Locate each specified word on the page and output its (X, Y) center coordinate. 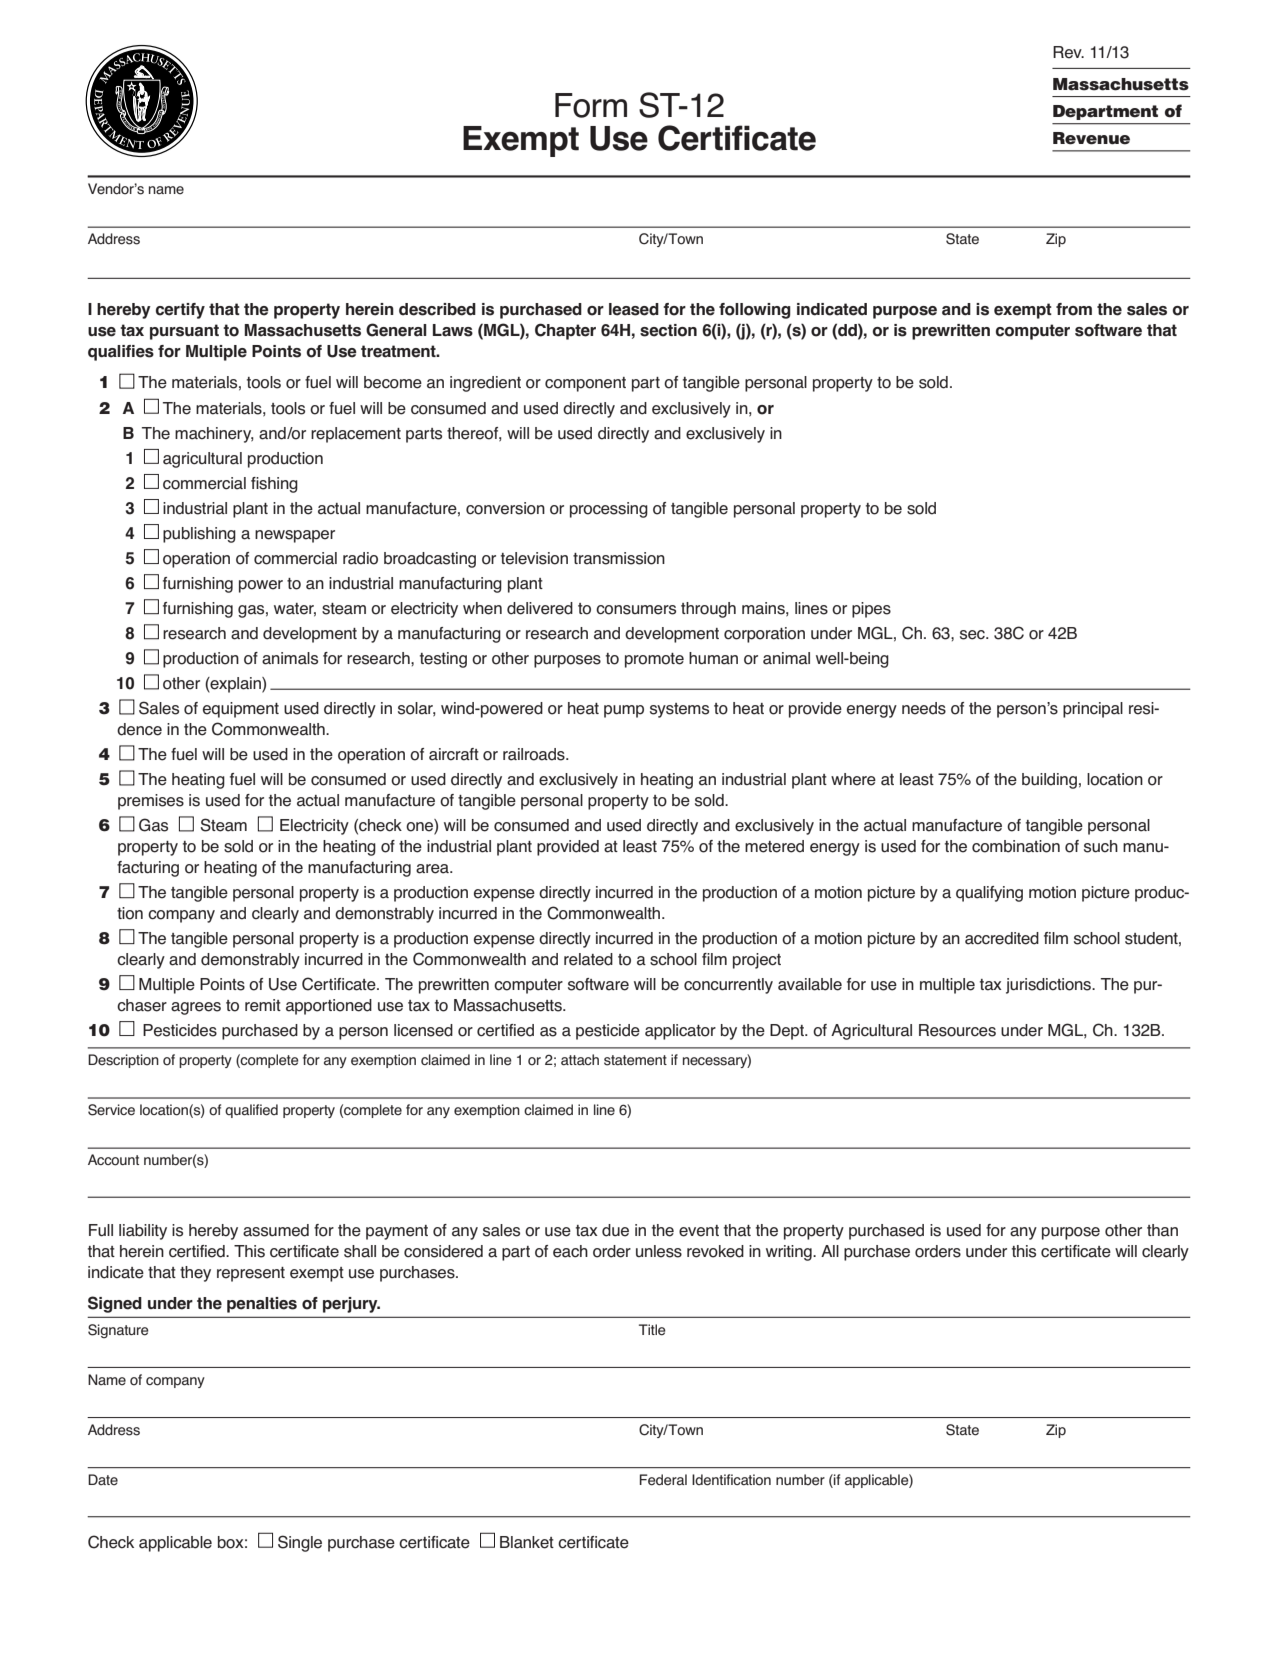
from (1074, 309)
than (1162, 1230)
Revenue (1091, 138)
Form (591, 105)
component (585, 384)
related (588, 959)
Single (300, 1543)
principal (1093, 710)
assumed (276, 1230)
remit (263, 1005)
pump (624, 711)
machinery (214, 435)
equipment (241, 710)
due (615, 1230)
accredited (1002, 938)
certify (180, 311)
